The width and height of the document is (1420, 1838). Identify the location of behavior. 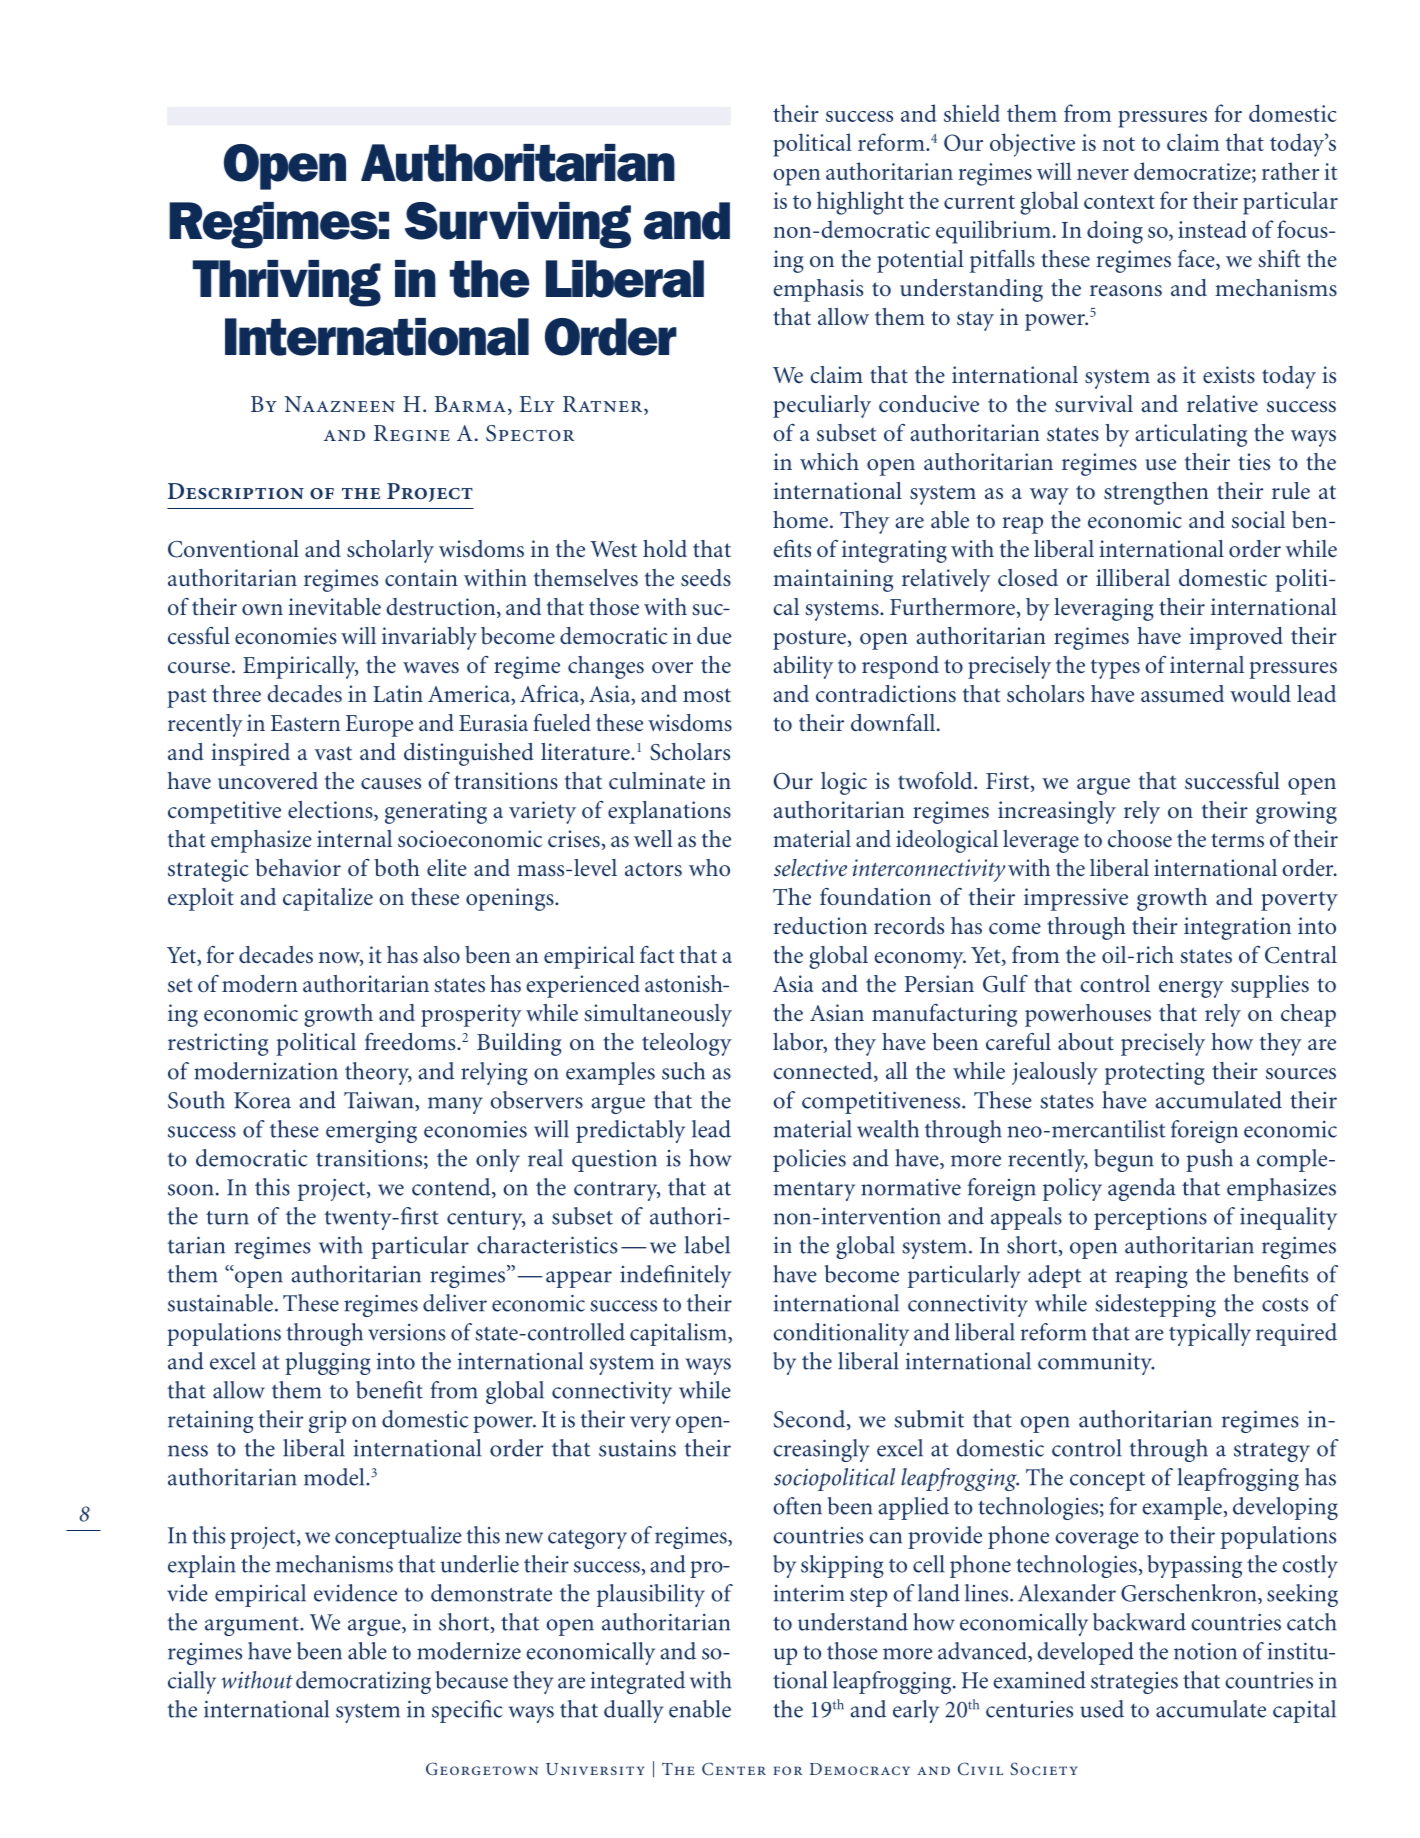
(298, 868).
